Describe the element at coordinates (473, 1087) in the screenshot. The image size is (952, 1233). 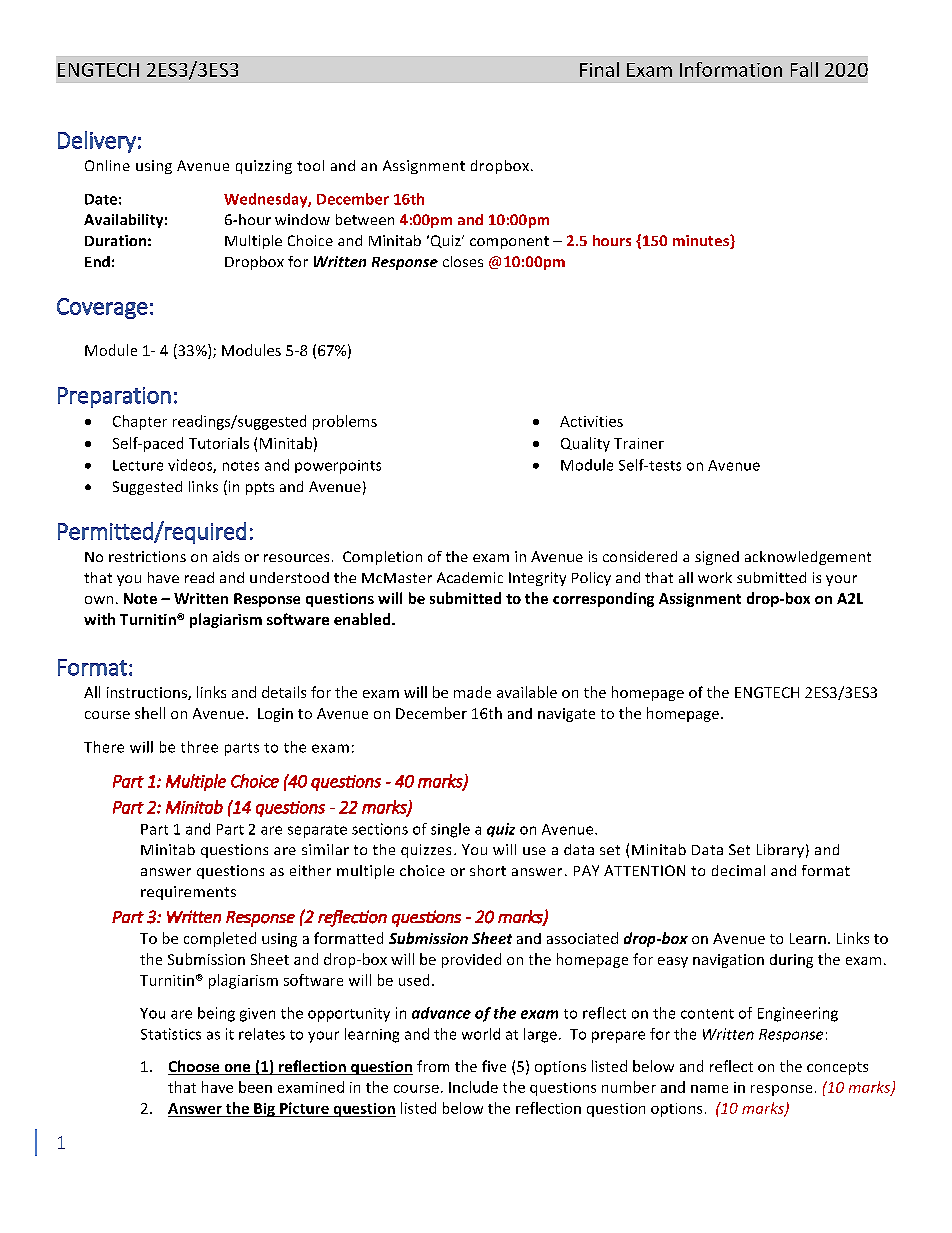
I see `Include` at that location.
